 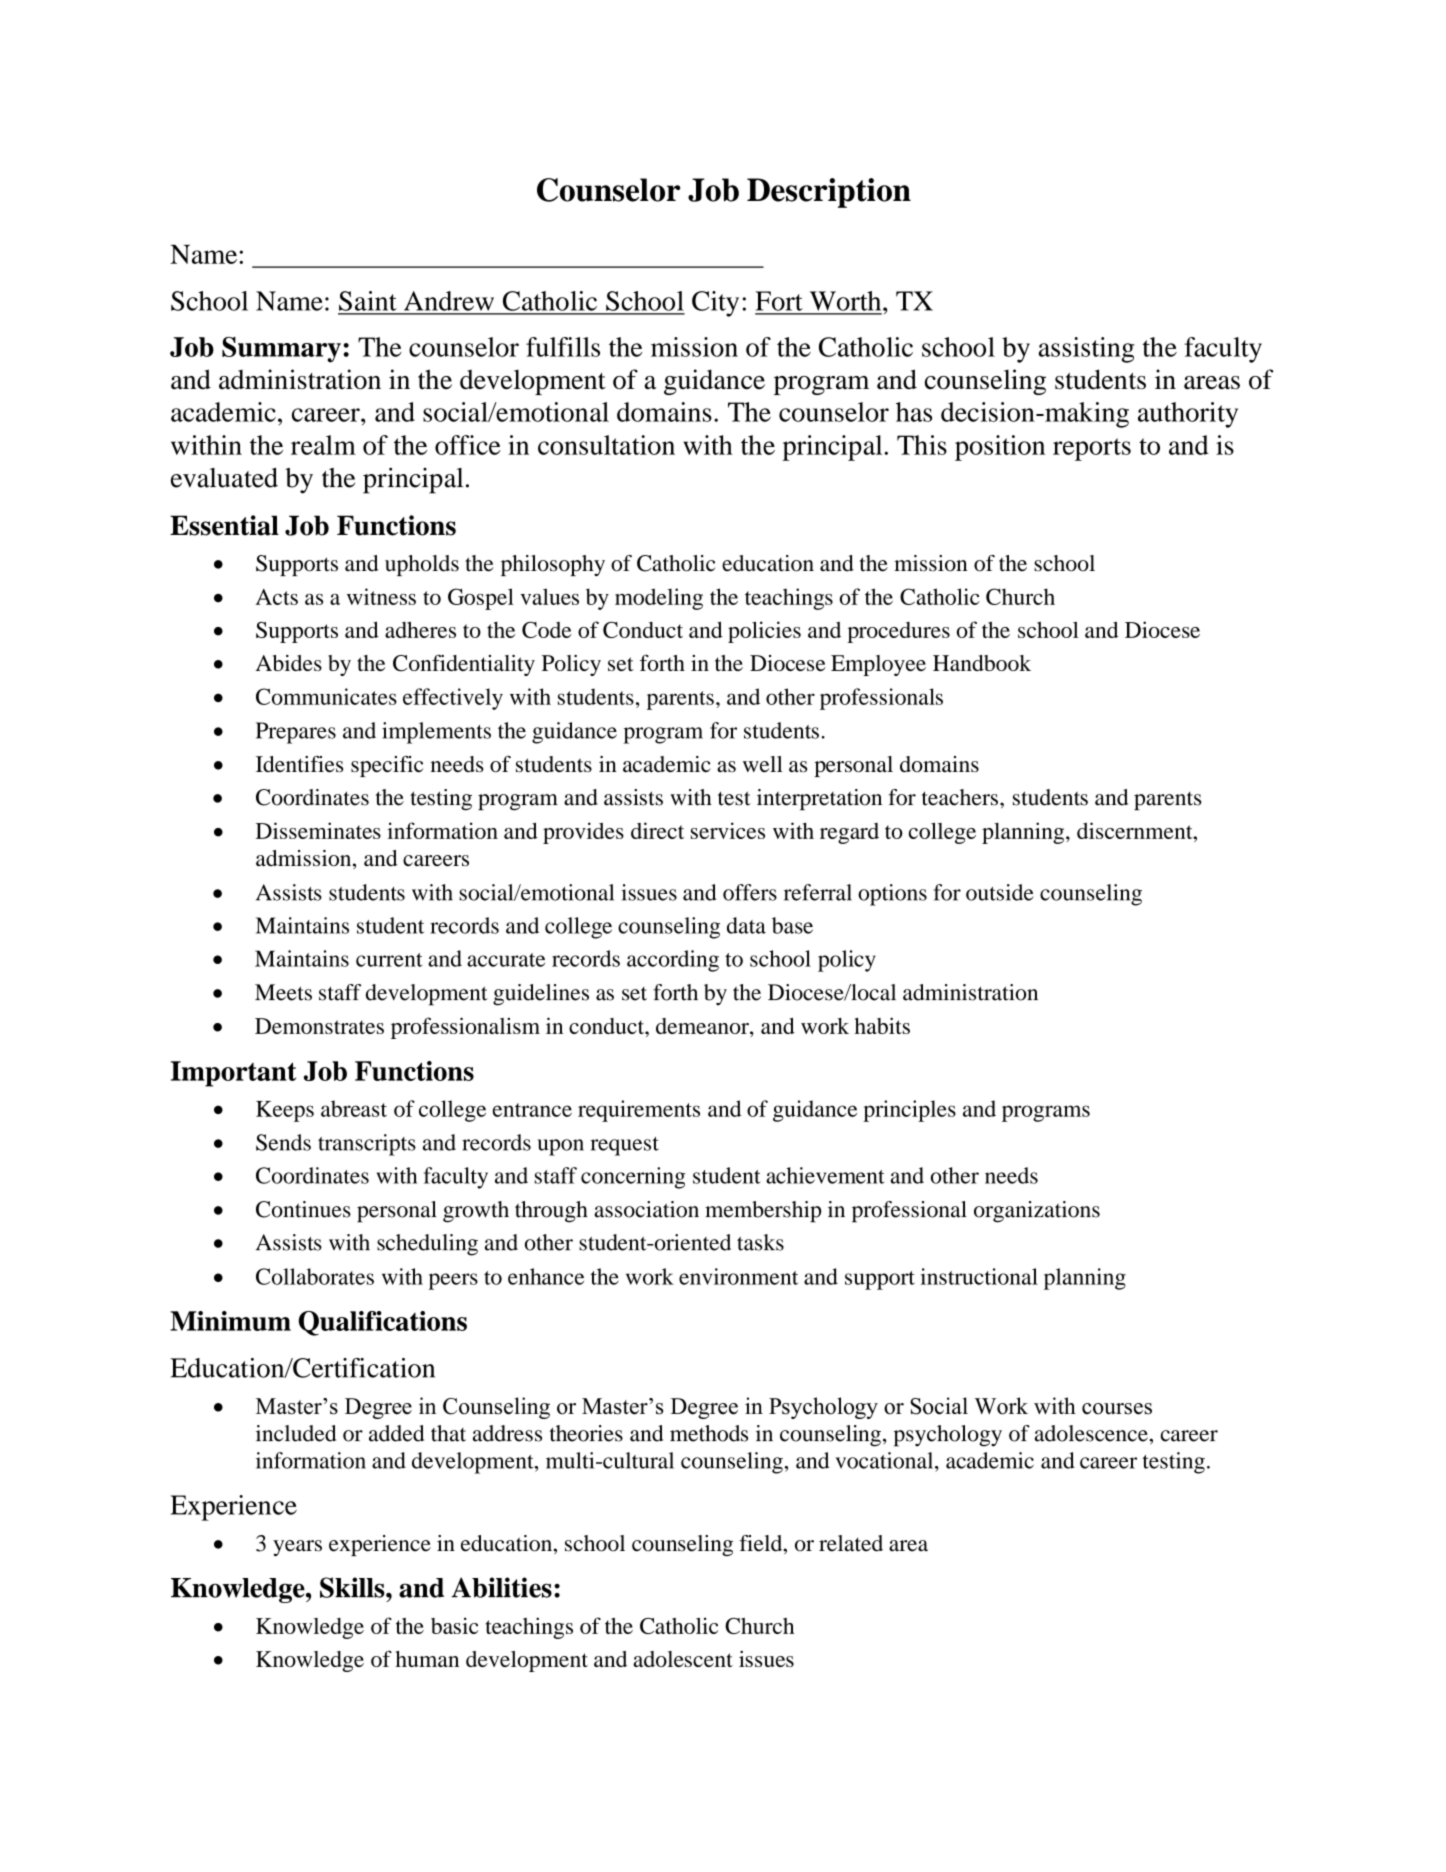 I want to click on outside, so click(x=1000, y=892).
